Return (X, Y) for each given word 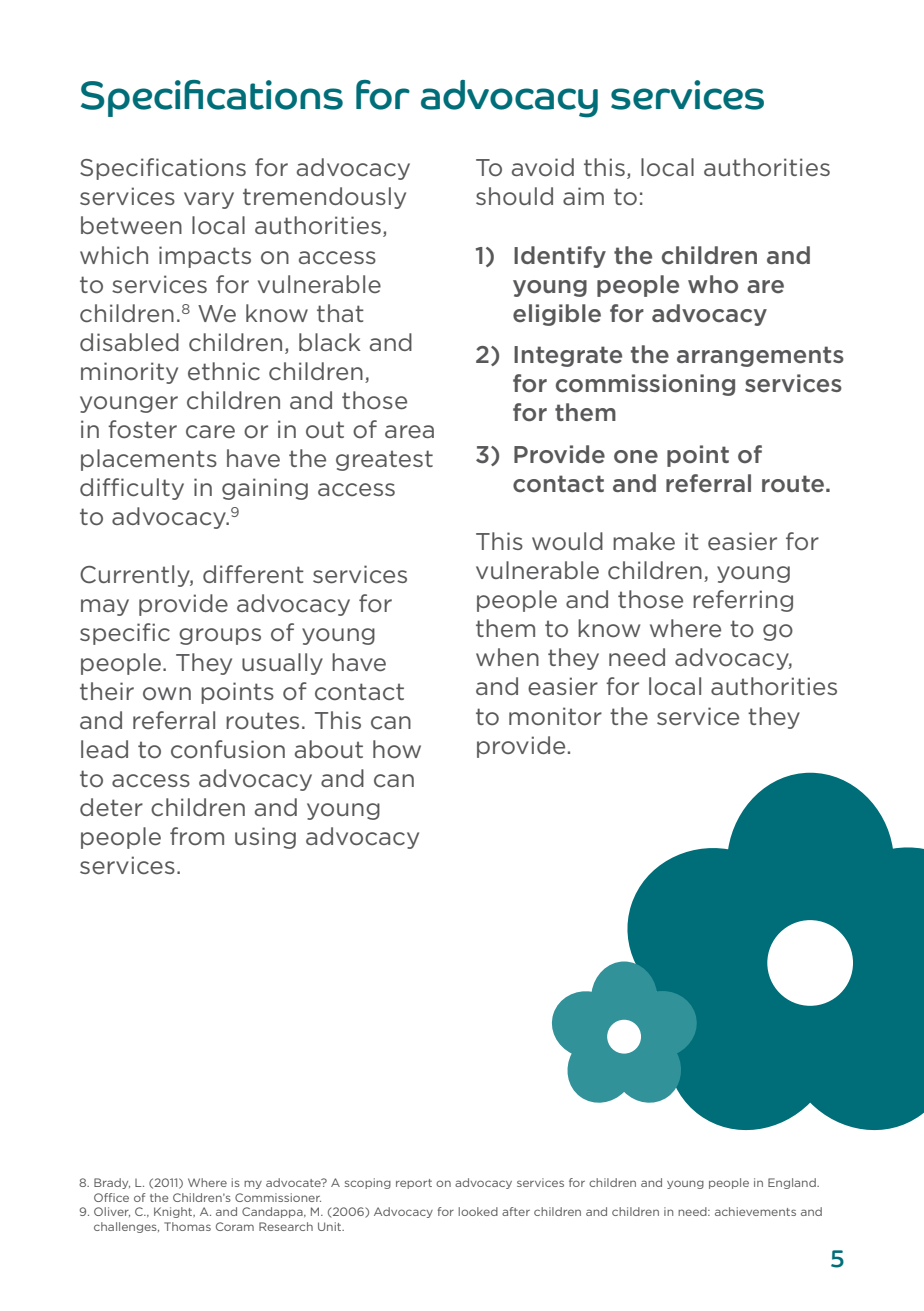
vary (209, 200)
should (514, 196)
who (713, 284)
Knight (174, 1212)
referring (743, 601)
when (507, 657)
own (167, 694)
